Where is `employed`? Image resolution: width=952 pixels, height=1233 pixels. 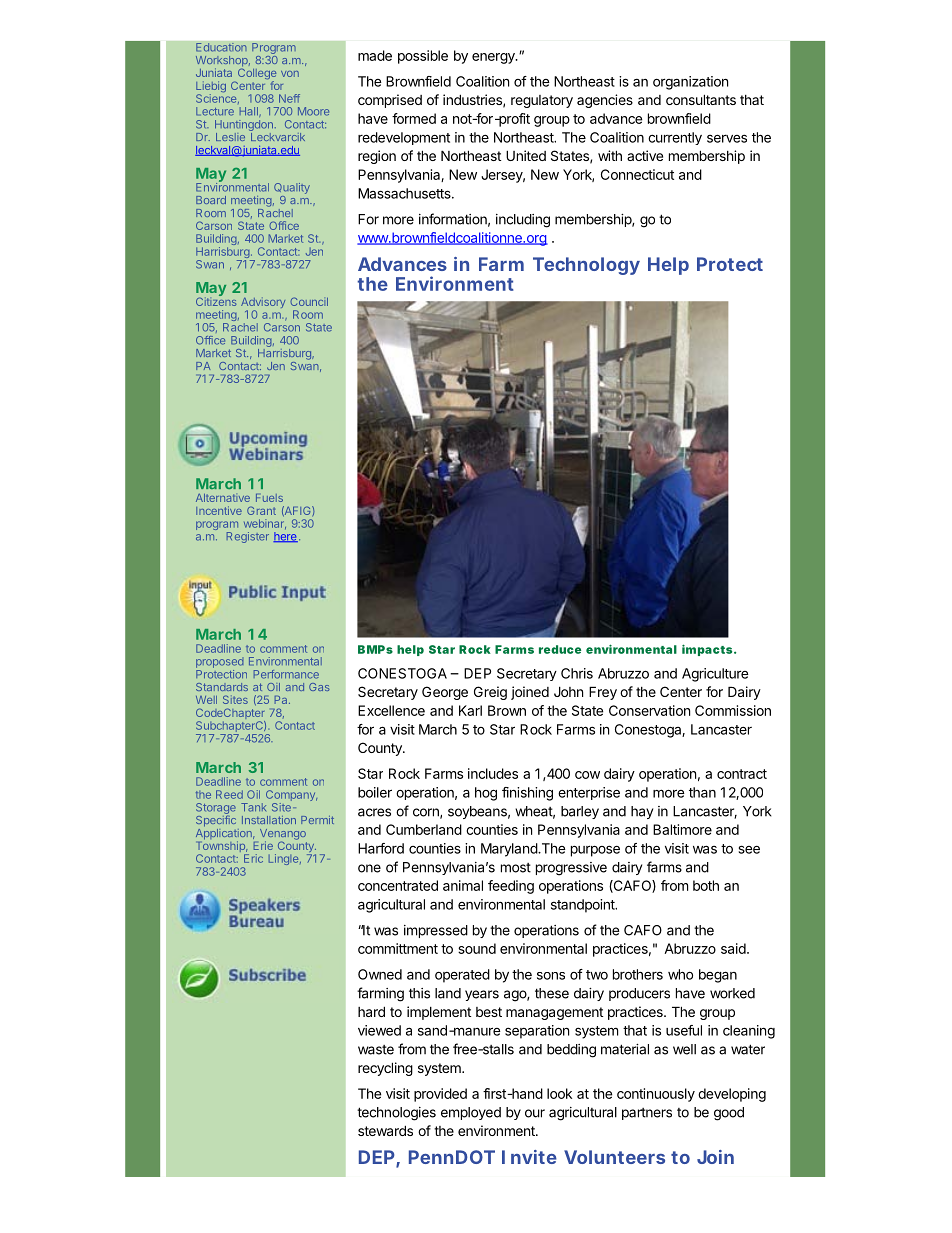 employed is located at coordinates (471, 1113).
